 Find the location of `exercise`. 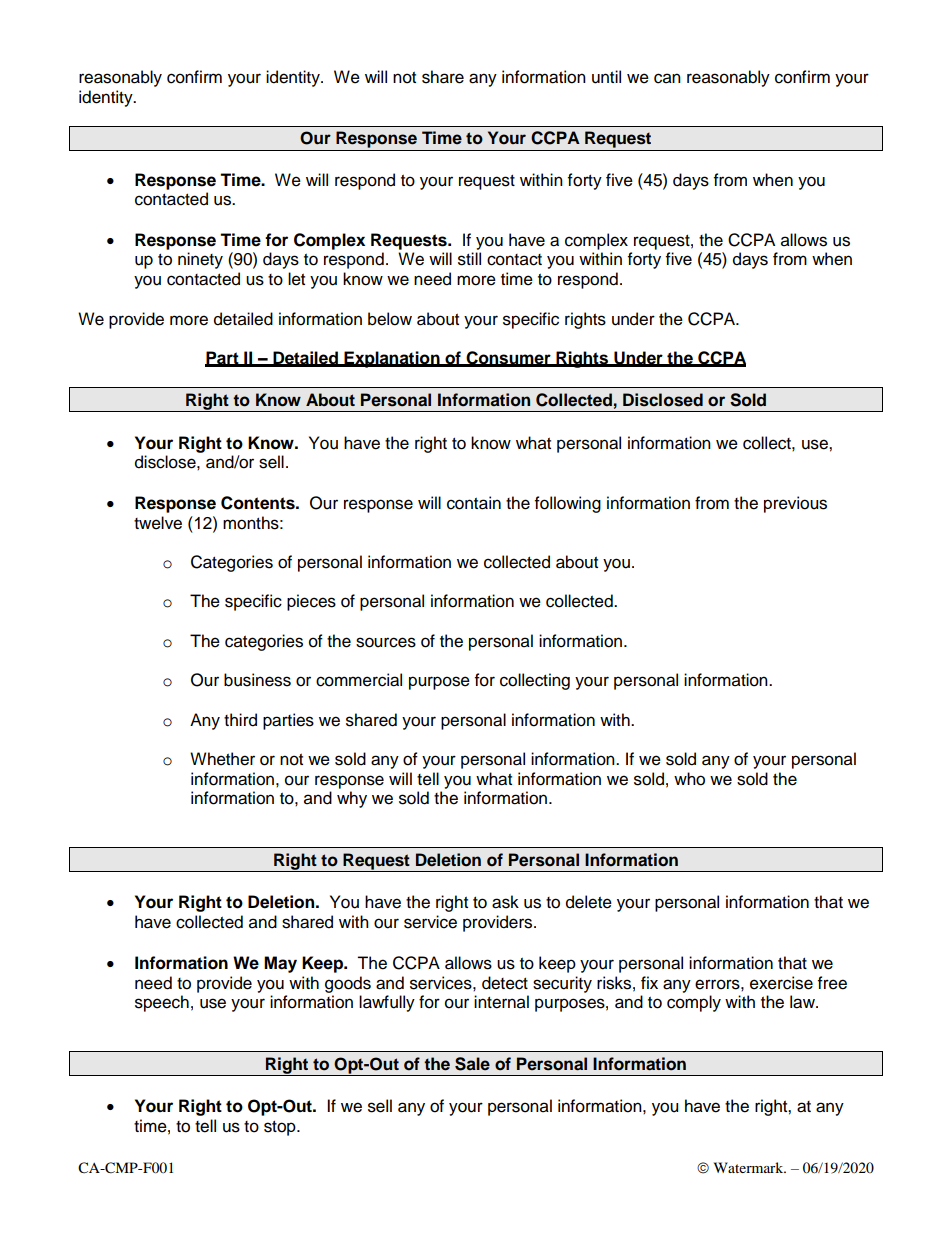

exercise is located at coordinates (781, 983).
